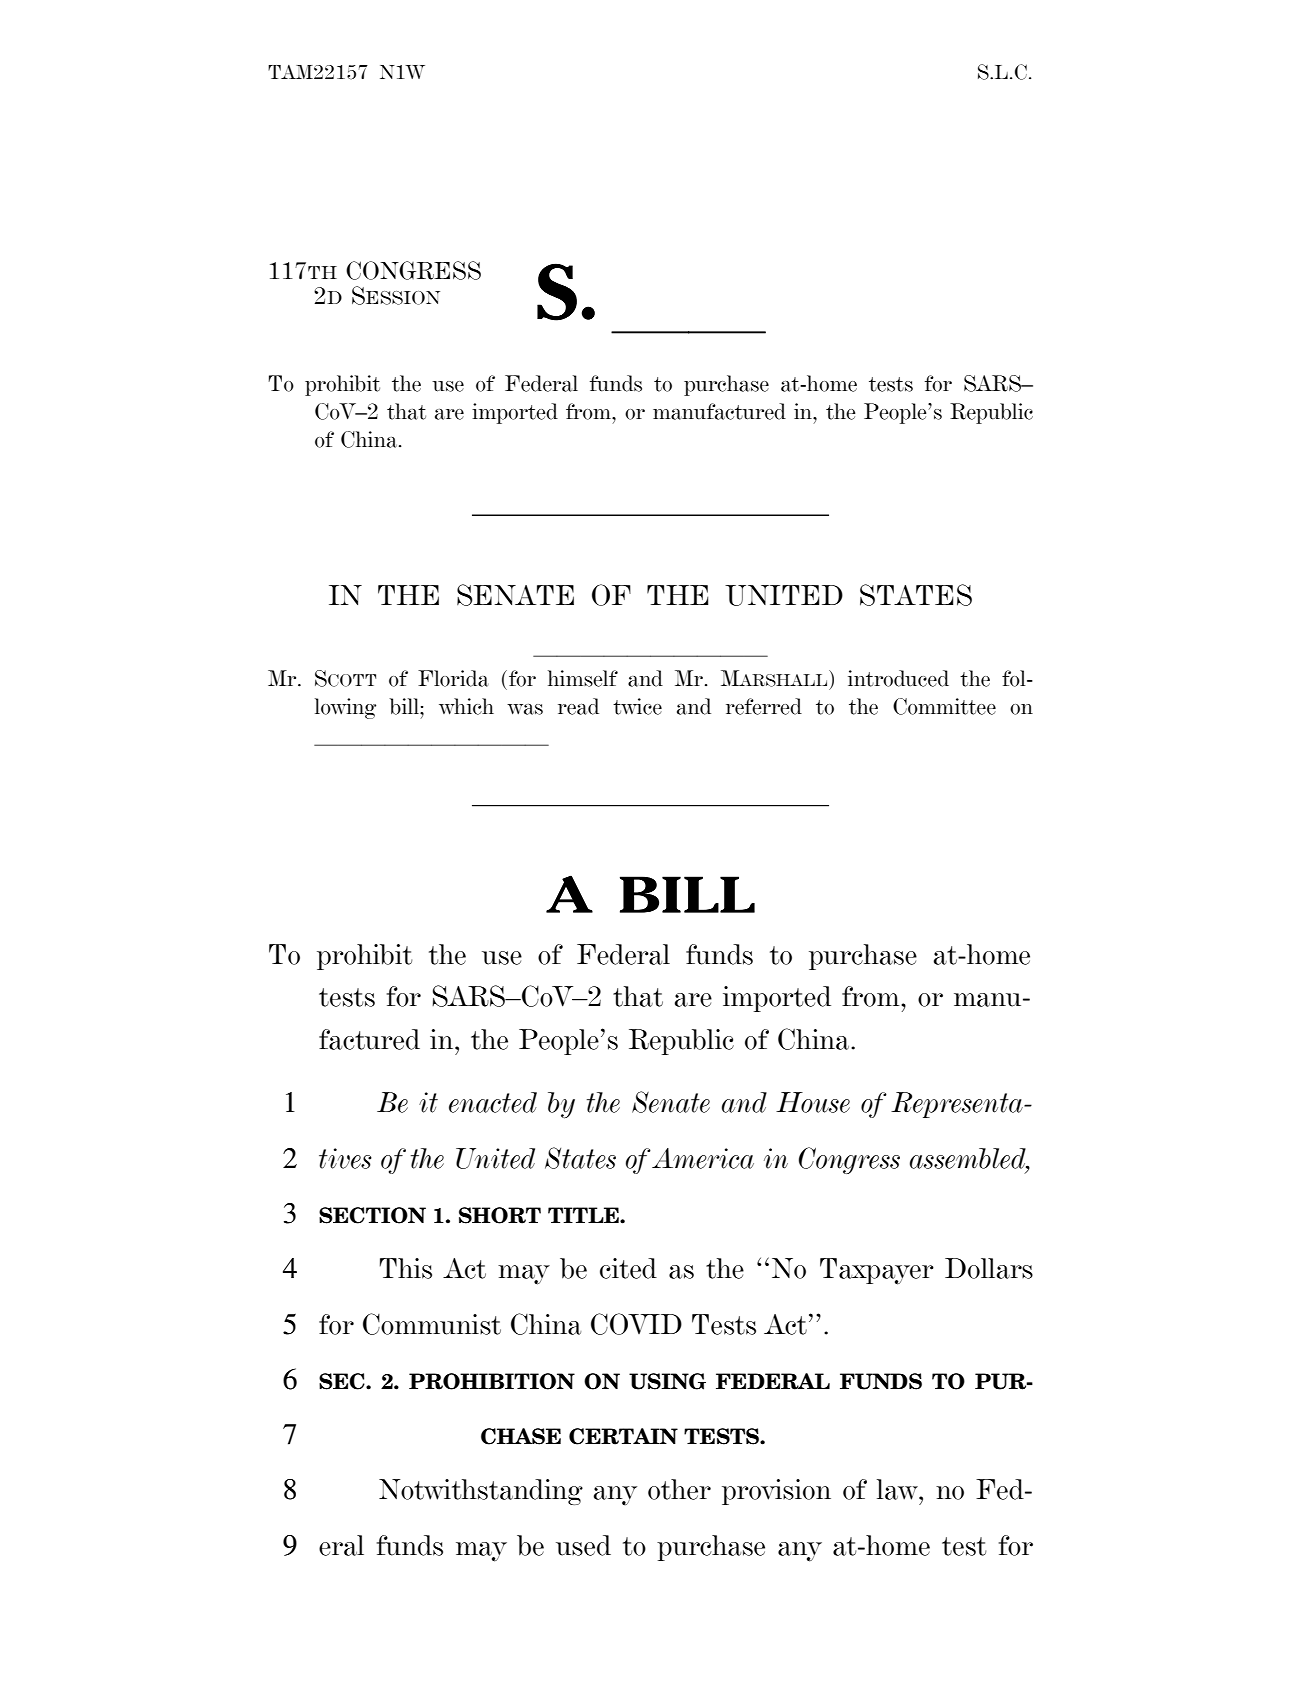  Describe the element at coordinates (944, 706) in the document. I see `Committee` at that location.
